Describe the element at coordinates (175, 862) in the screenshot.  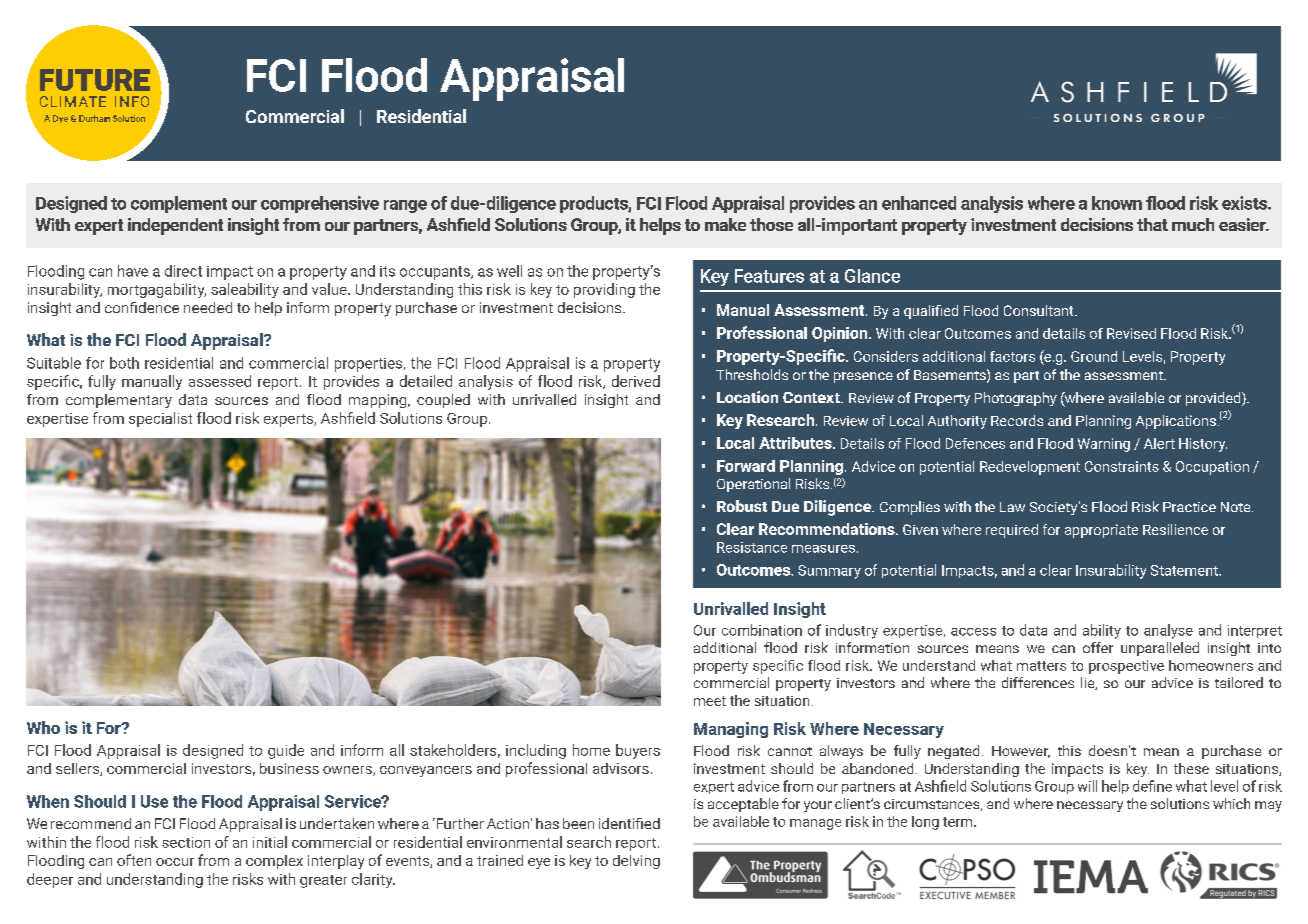
I see `occur` at that location.
